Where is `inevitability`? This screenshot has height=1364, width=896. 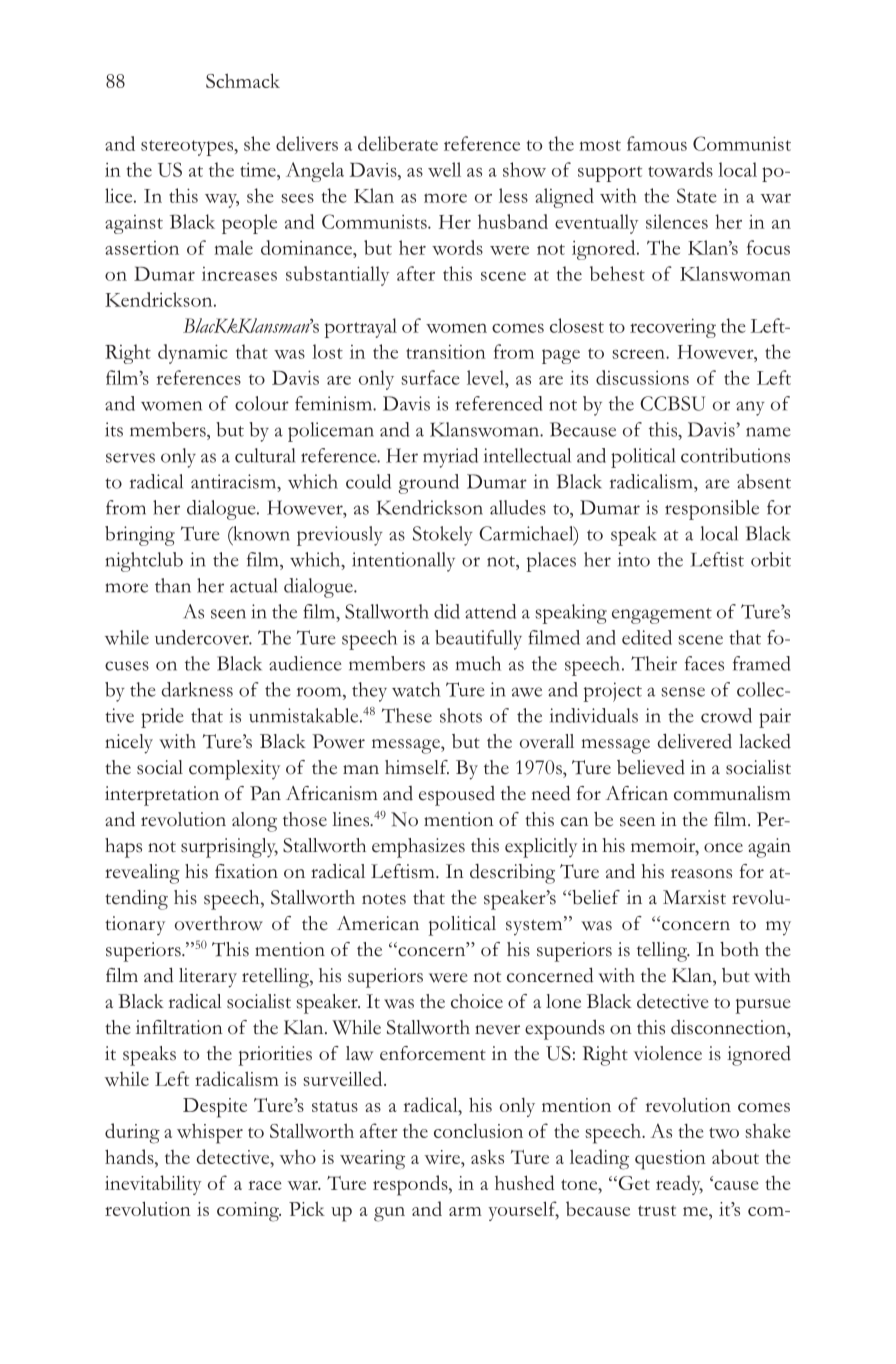
inevitability is located at coordinates (153, 1185).
